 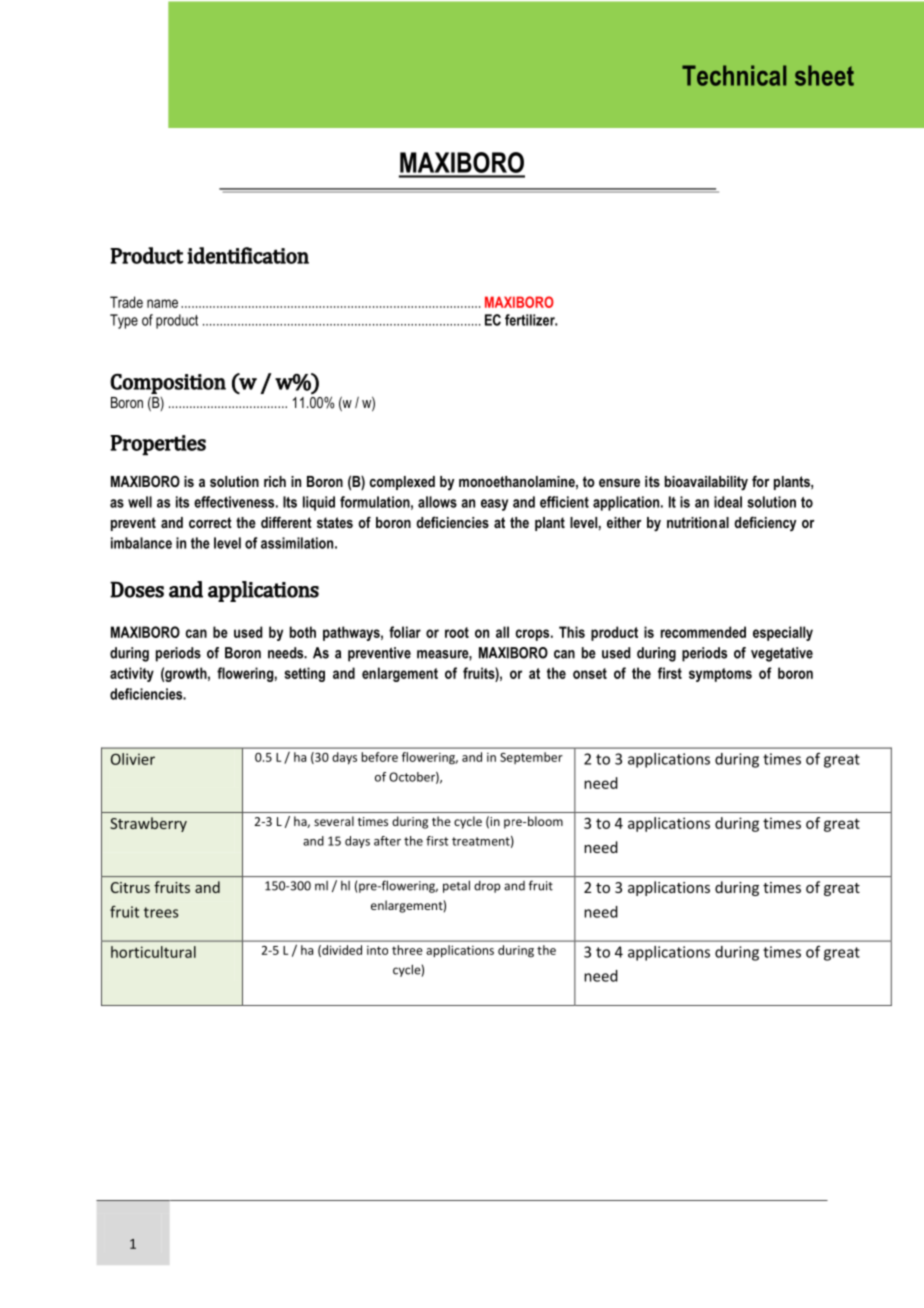 I want to click on identification, so click(x=248, y=255).
